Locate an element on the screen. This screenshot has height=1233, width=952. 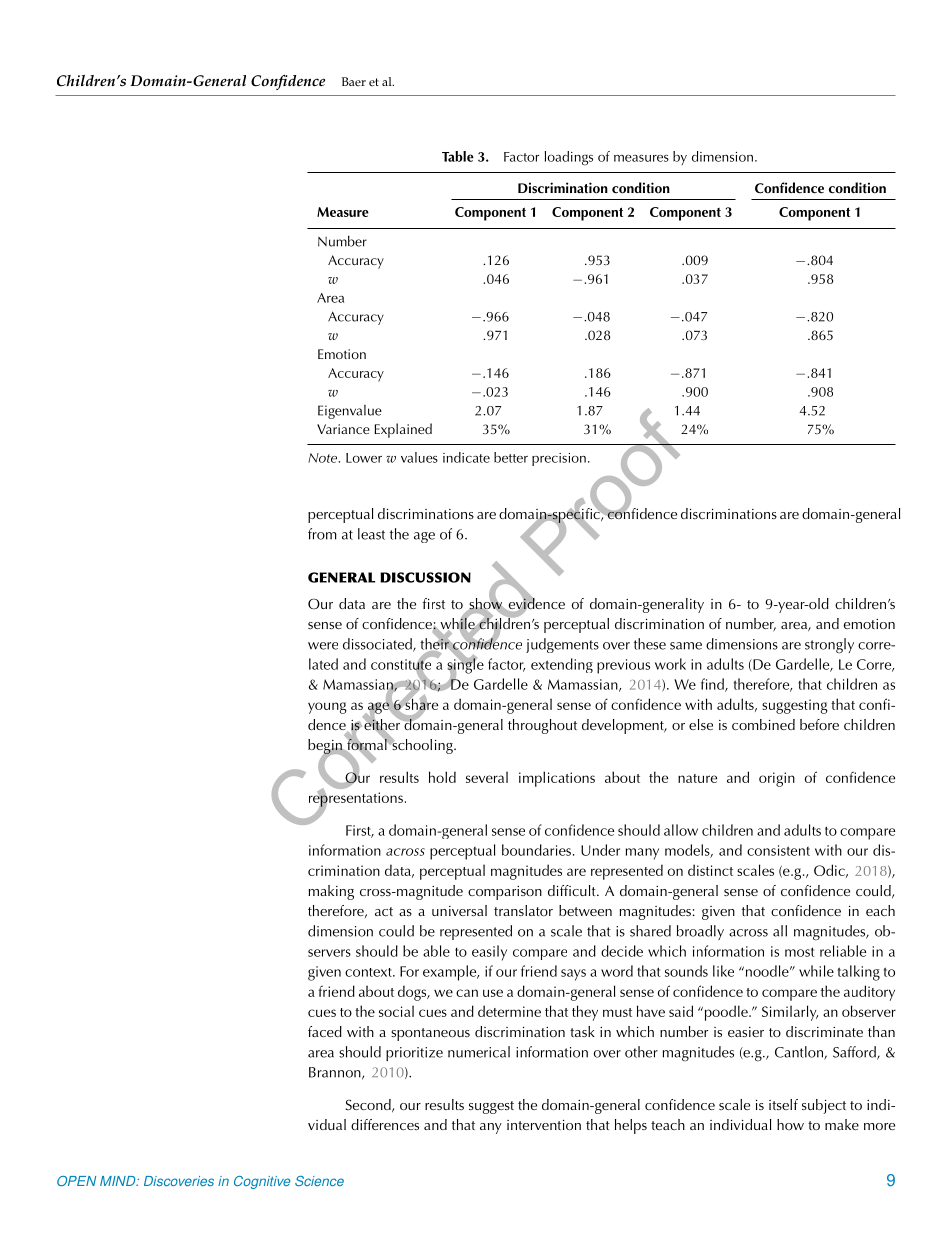
MIND is located at coordinates (119, 1181).
